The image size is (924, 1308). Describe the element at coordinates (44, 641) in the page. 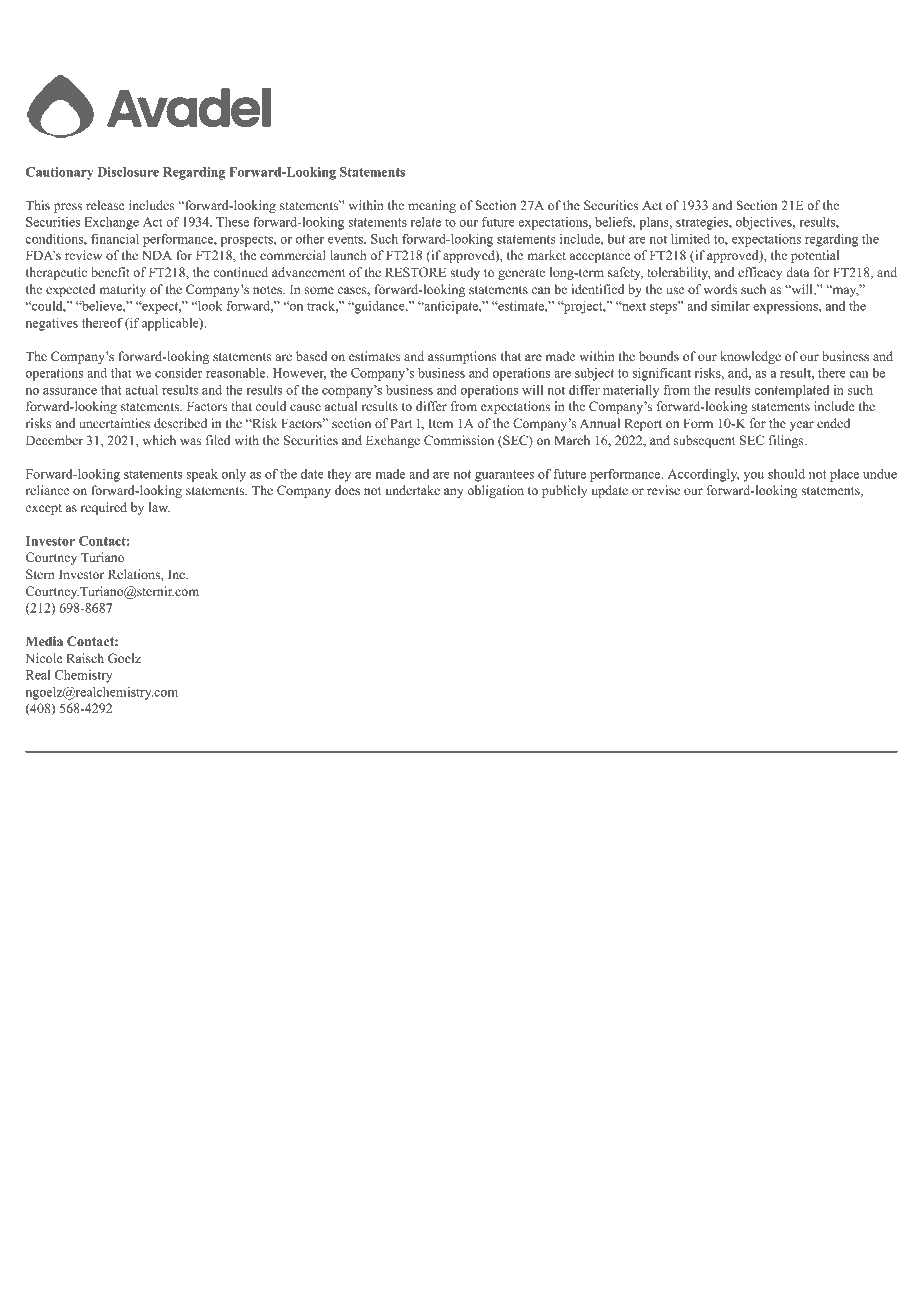

I see `Media` at that location.
